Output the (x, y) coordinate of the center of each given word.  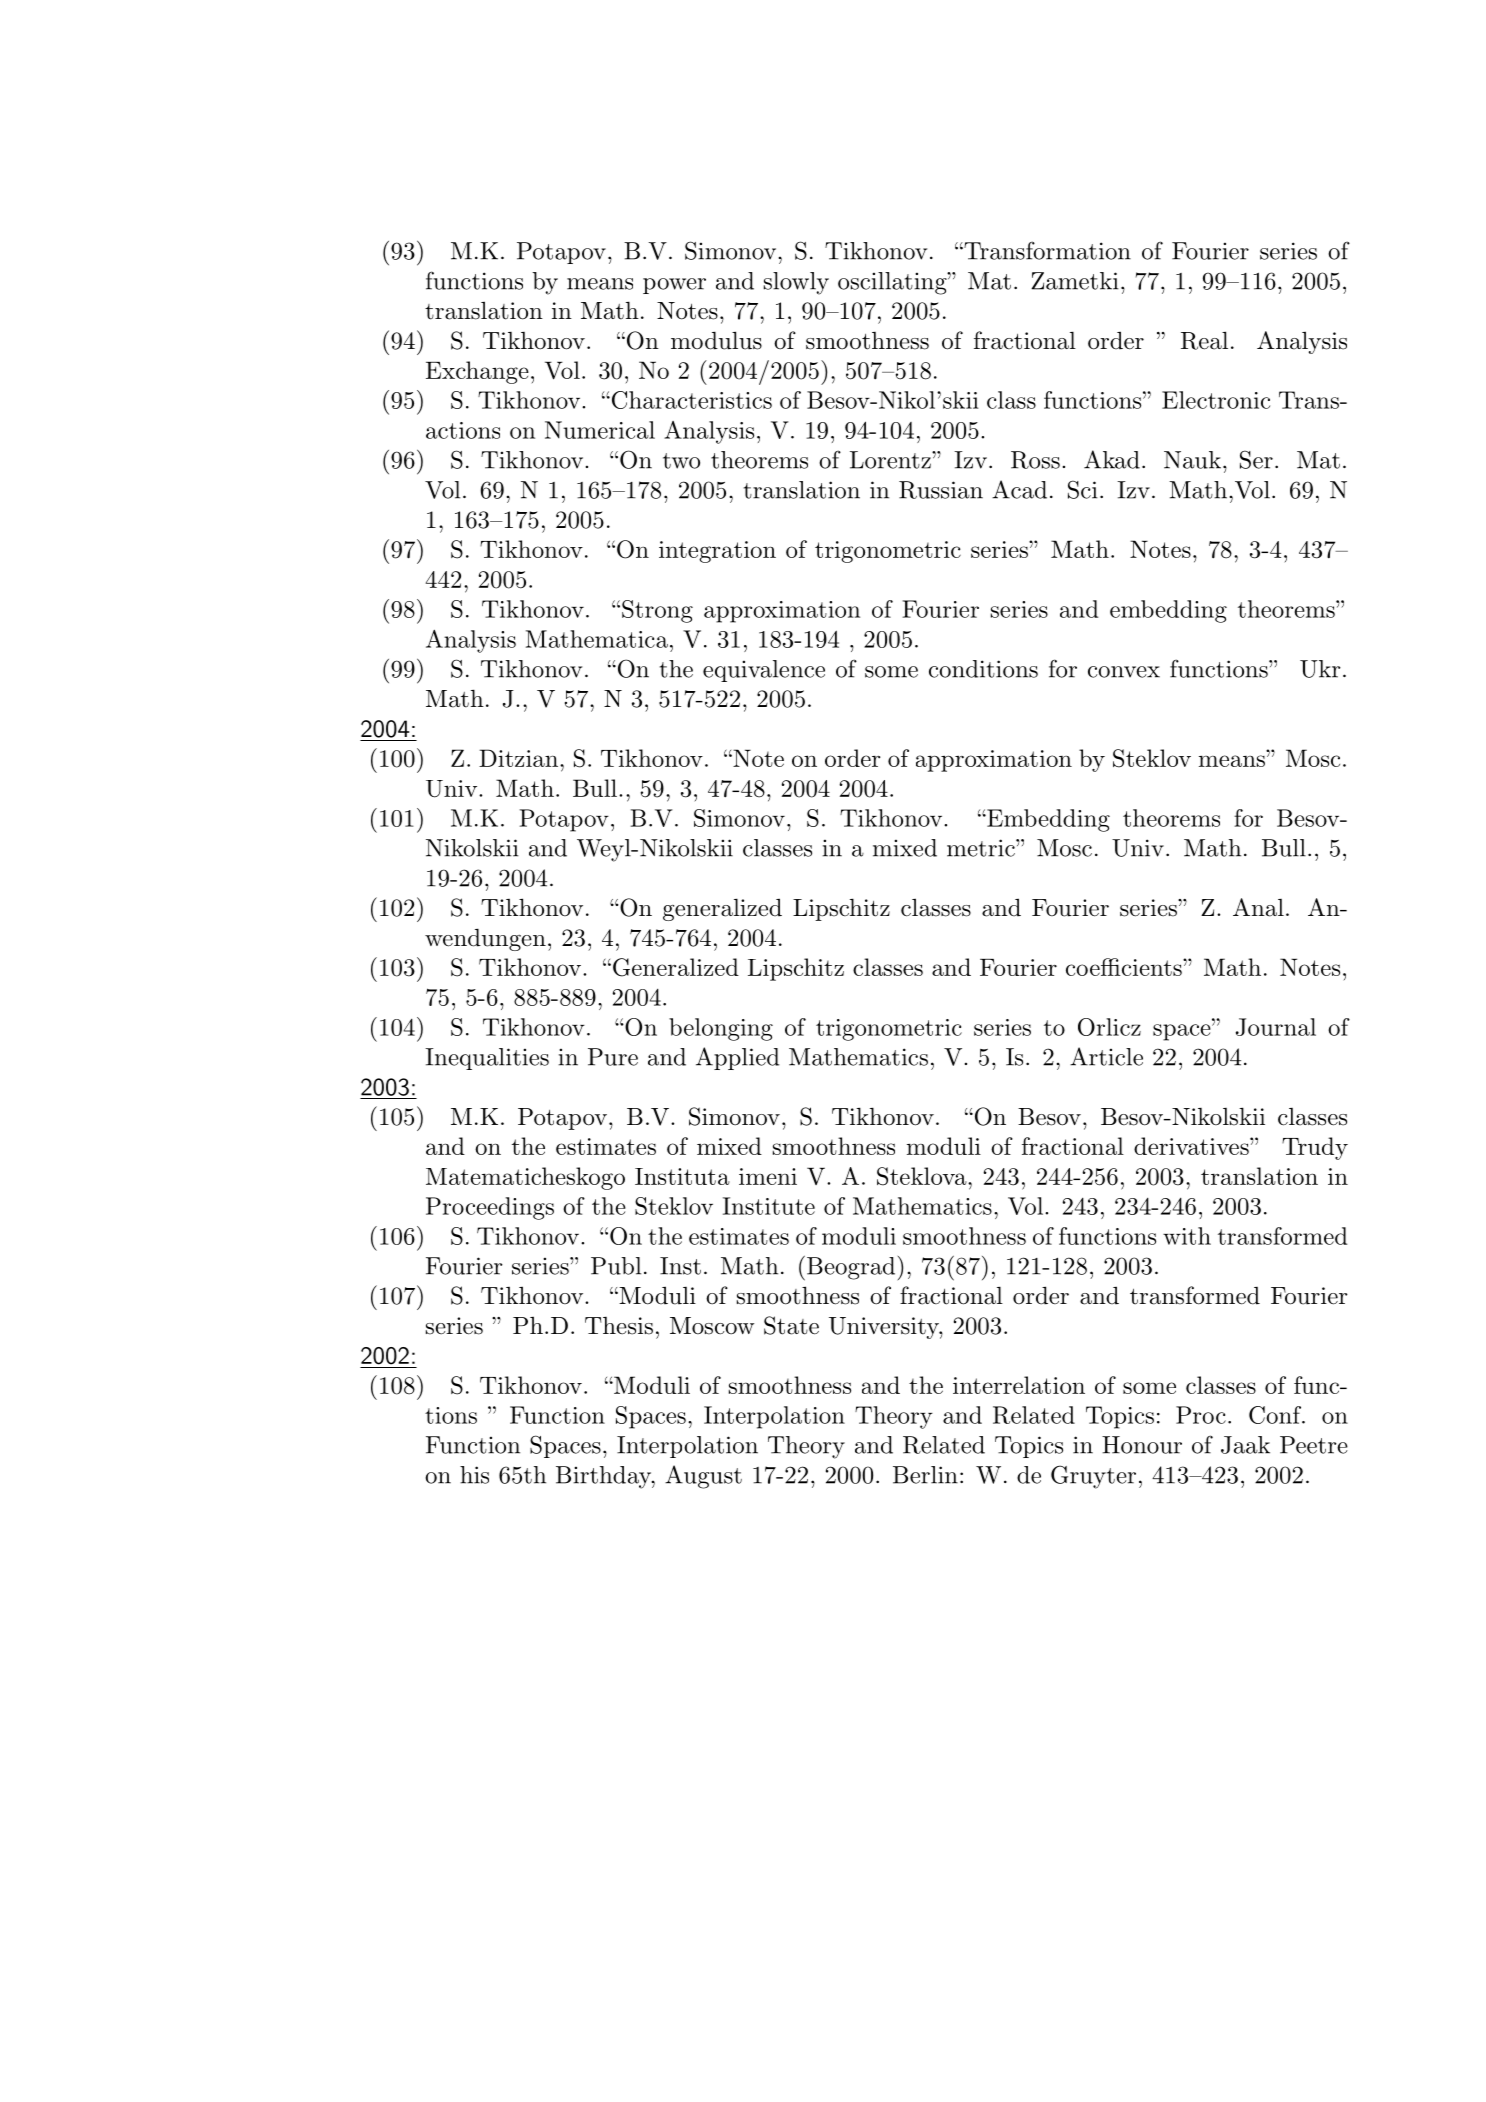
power (674, 286)
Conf (1276, 1415)
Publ (616, 1266)
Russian (941, 490)
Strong (657, 611)
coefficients (1124, 967)
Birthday (604, 1477)
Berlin (925, 1475)
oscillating (893, 283)
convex (1124, 672)
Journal (1276, 1027)
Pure (613, 1057)
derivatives (1191, 1146)
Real (1204, 340)
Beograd (849, 1268)
